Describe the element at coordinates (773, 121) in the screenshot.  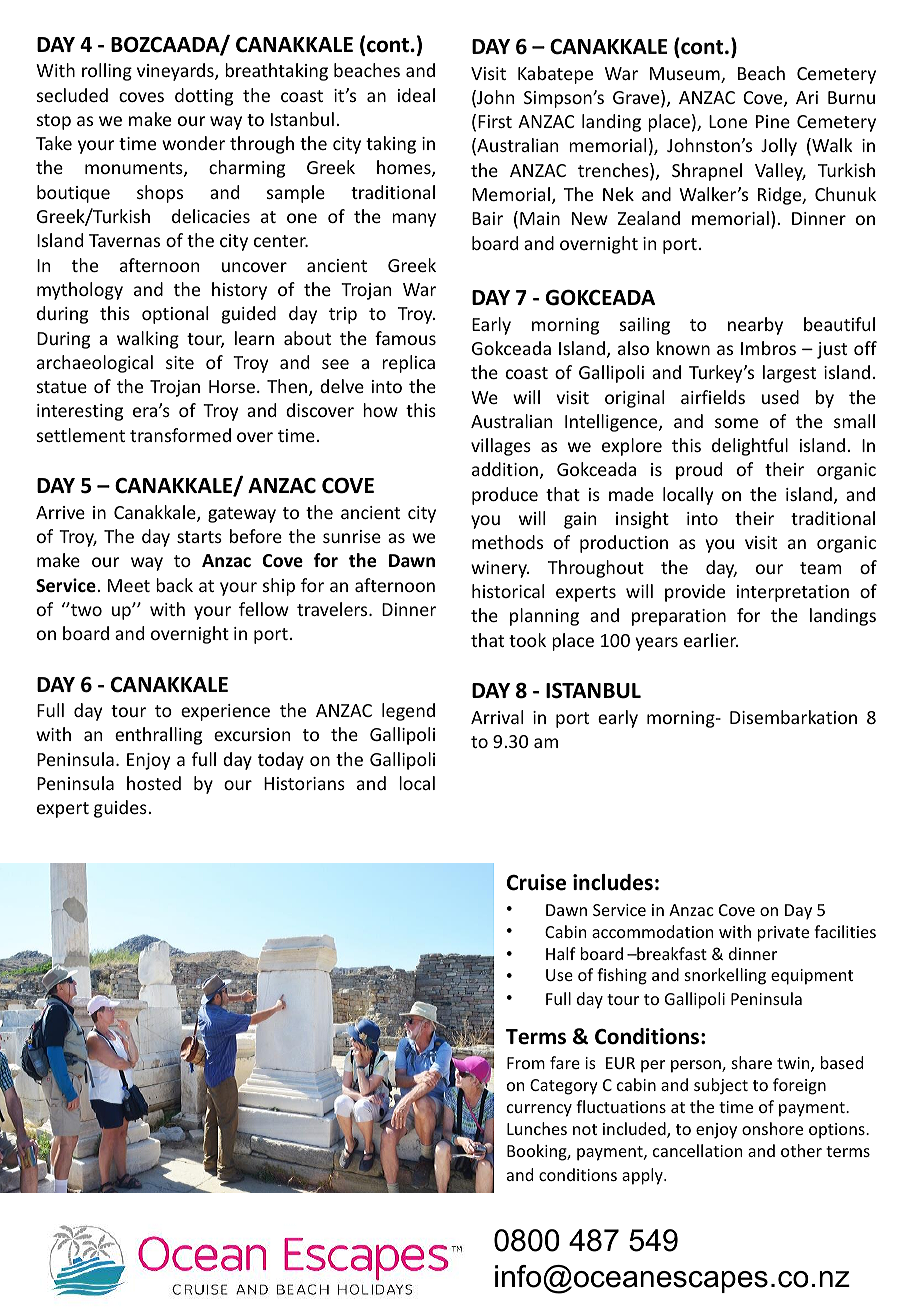
I see `Pine` at that location.
